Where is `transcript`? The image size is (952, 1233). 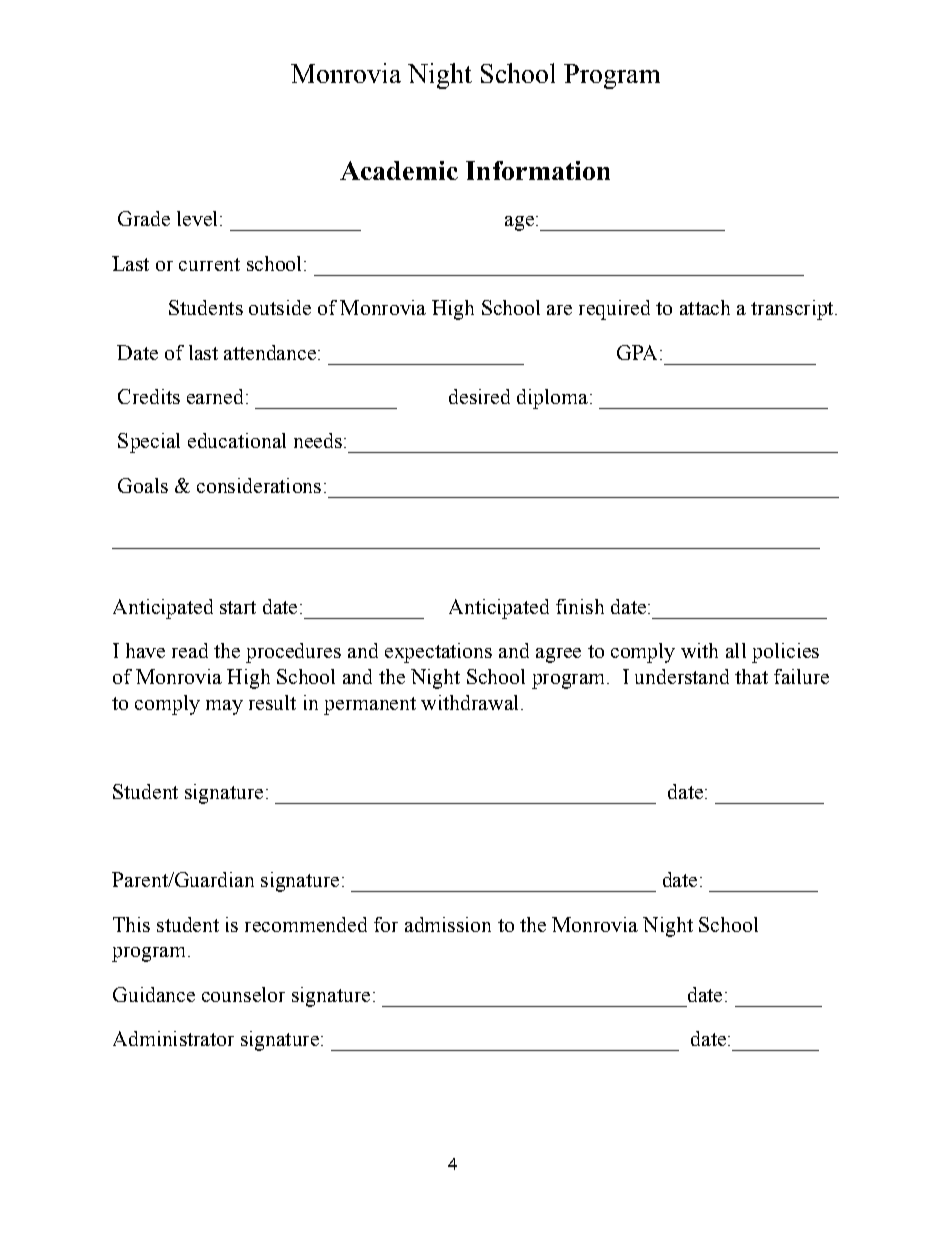
transcript is located at coordinates (793, 310).
